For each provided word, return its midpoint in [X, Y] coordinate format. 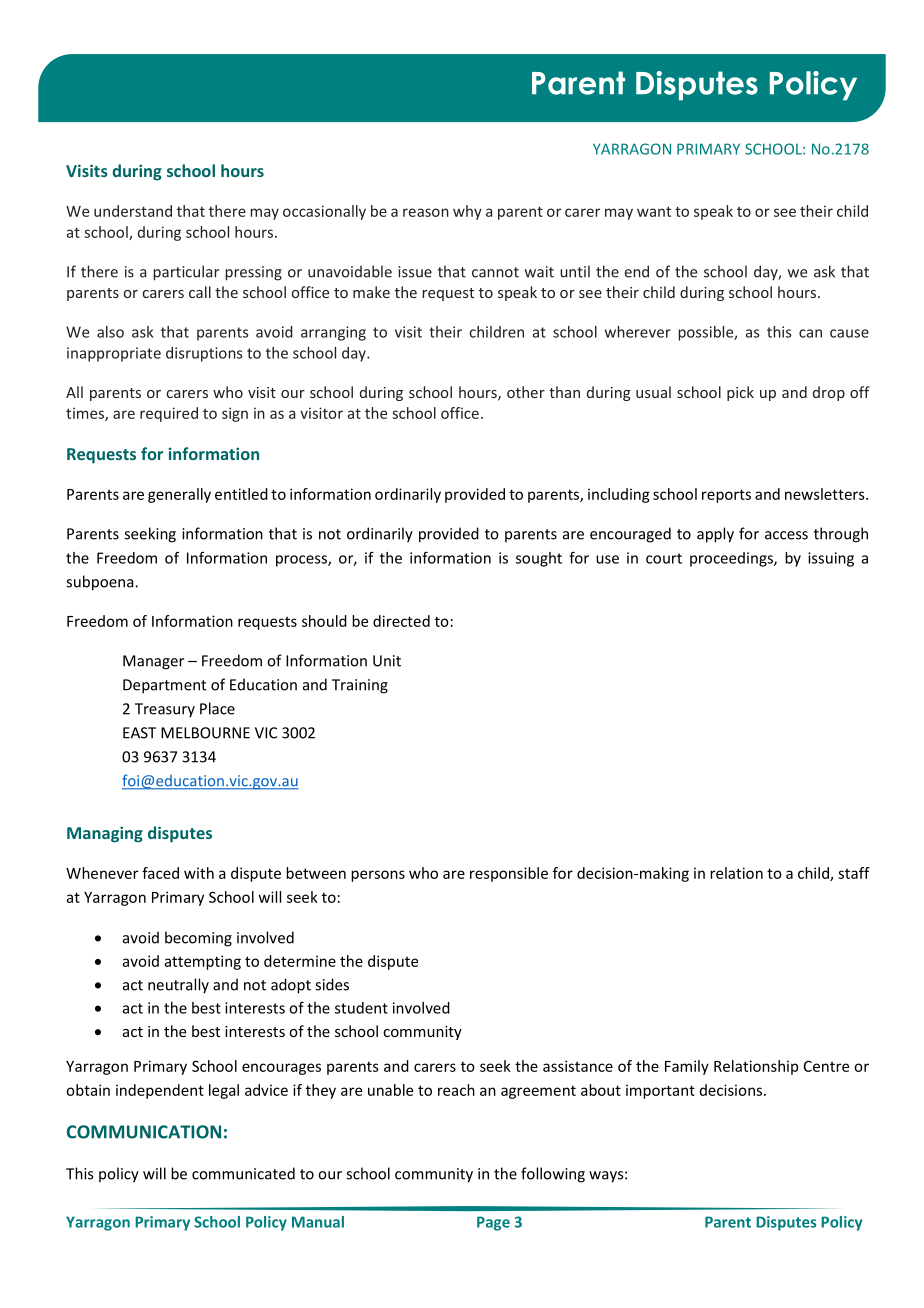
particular [186, 273]
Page [493, 1223]
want [654, 211]
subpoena [101, 583]
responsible [509, 874]
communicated [243, 1173]
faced [160, 873]
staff [854, 873]
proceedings [732, 559]
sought [539, 559]
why [467, 212]
